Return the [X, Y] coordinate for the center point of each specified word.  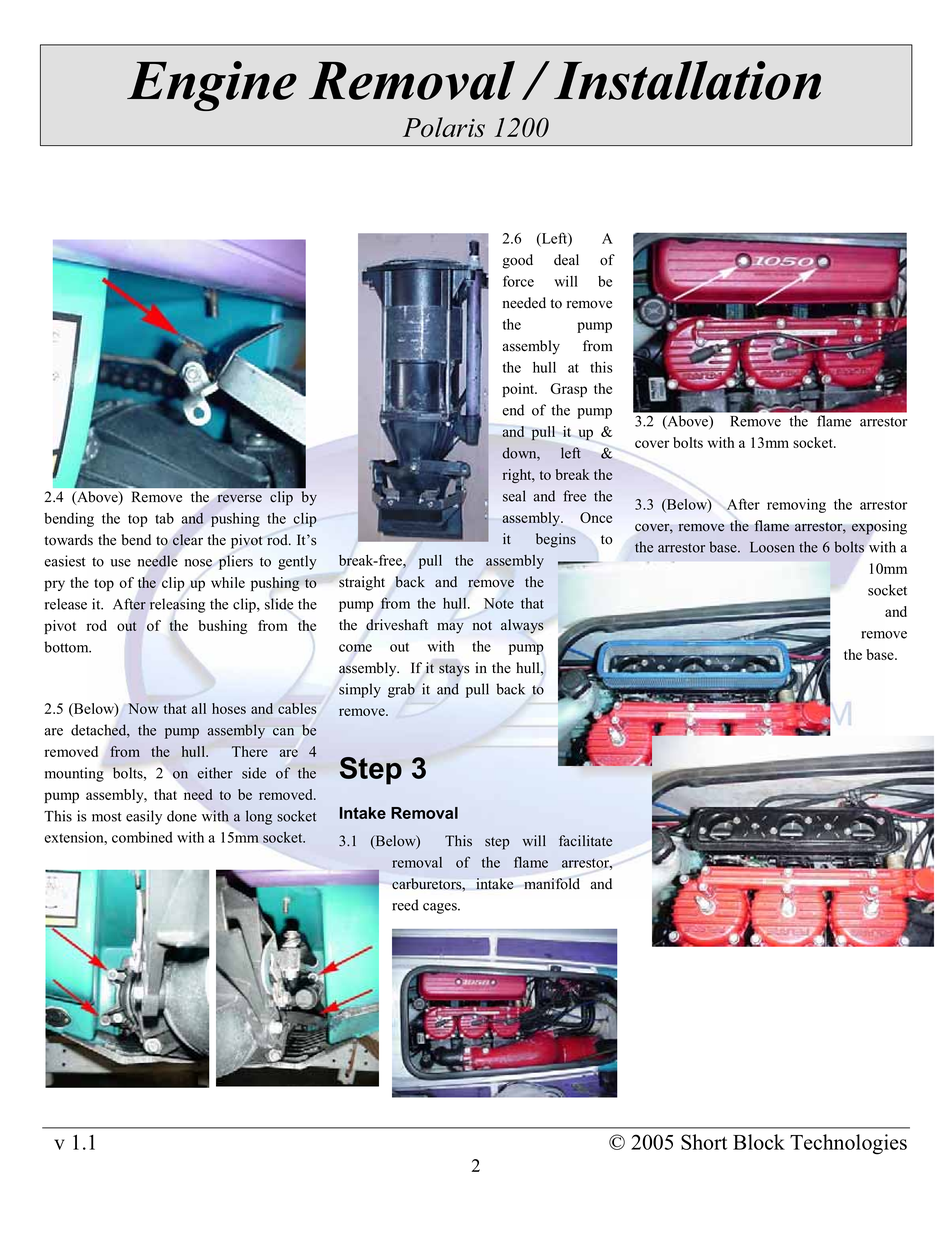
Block [759, 1142]
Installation [687, 80]
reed [405, 905]
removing [796, 505]
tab [164, 518]
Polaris [444, 127]
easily [144, 817]
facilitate [585, 841]
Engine [212, 86]
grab [401, 690]
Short [704, 1142]
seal [514, 496]
